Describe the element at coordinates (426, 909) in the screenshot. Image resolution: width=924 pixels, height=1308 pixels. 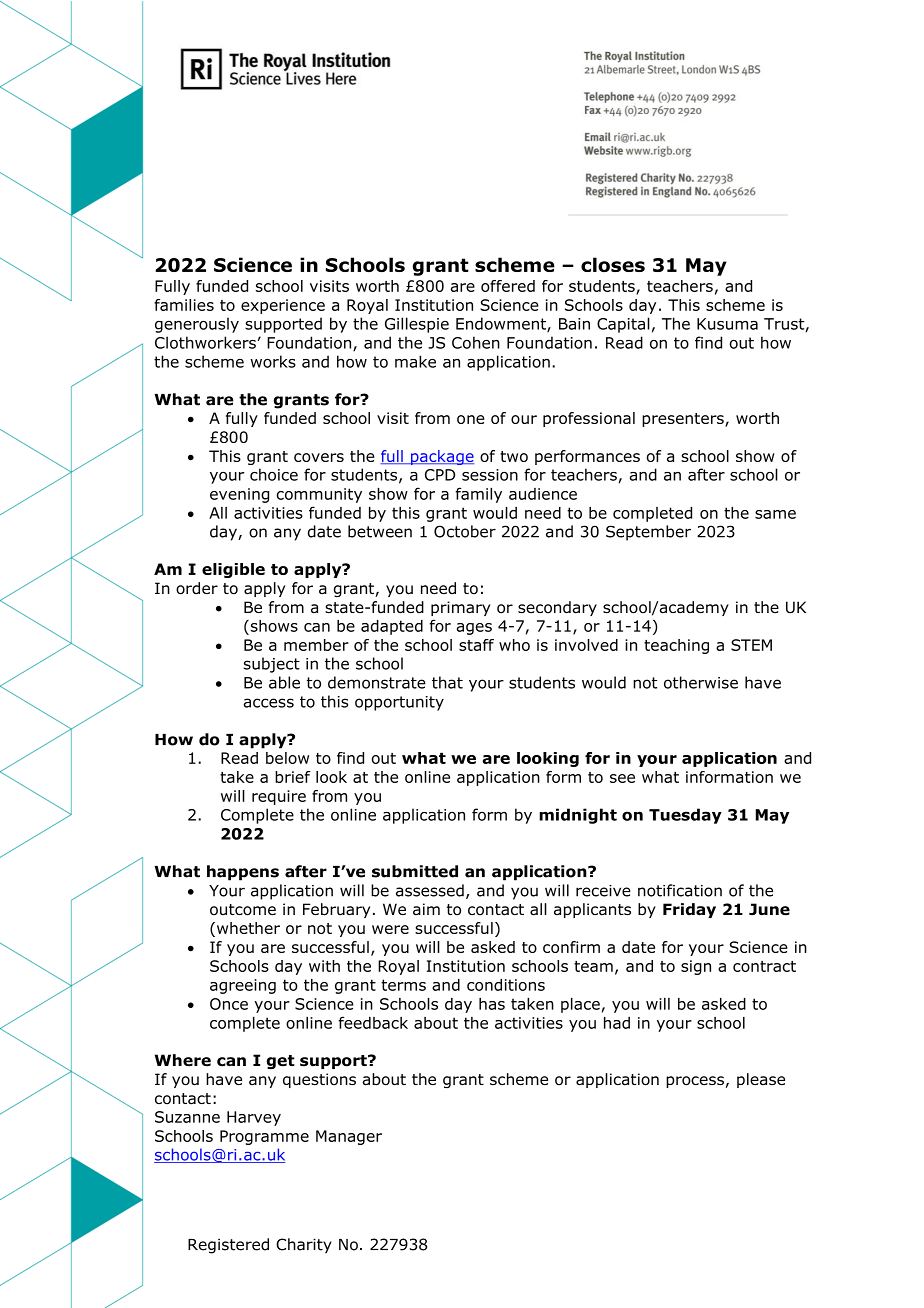
I see `aim` at that location.
